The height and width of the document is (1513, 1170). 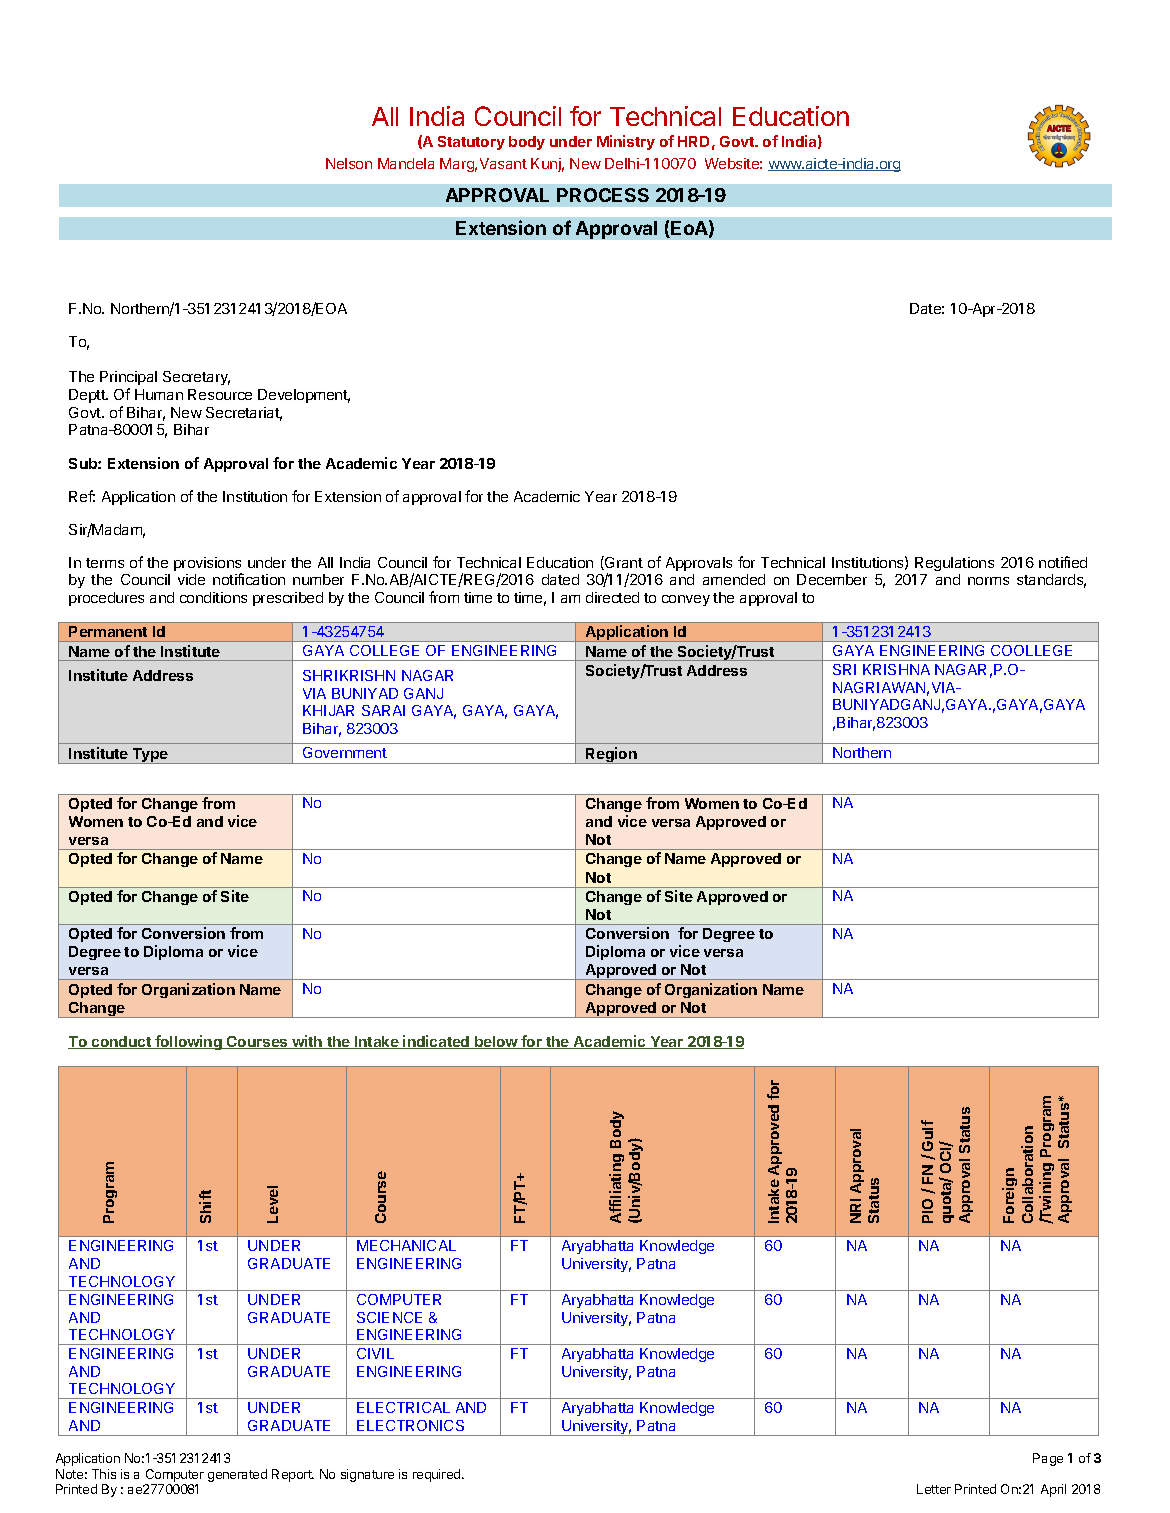 What do you see at coordinates (611, 755) in the document?
I see `Region` at bounding box center [611, 755].
